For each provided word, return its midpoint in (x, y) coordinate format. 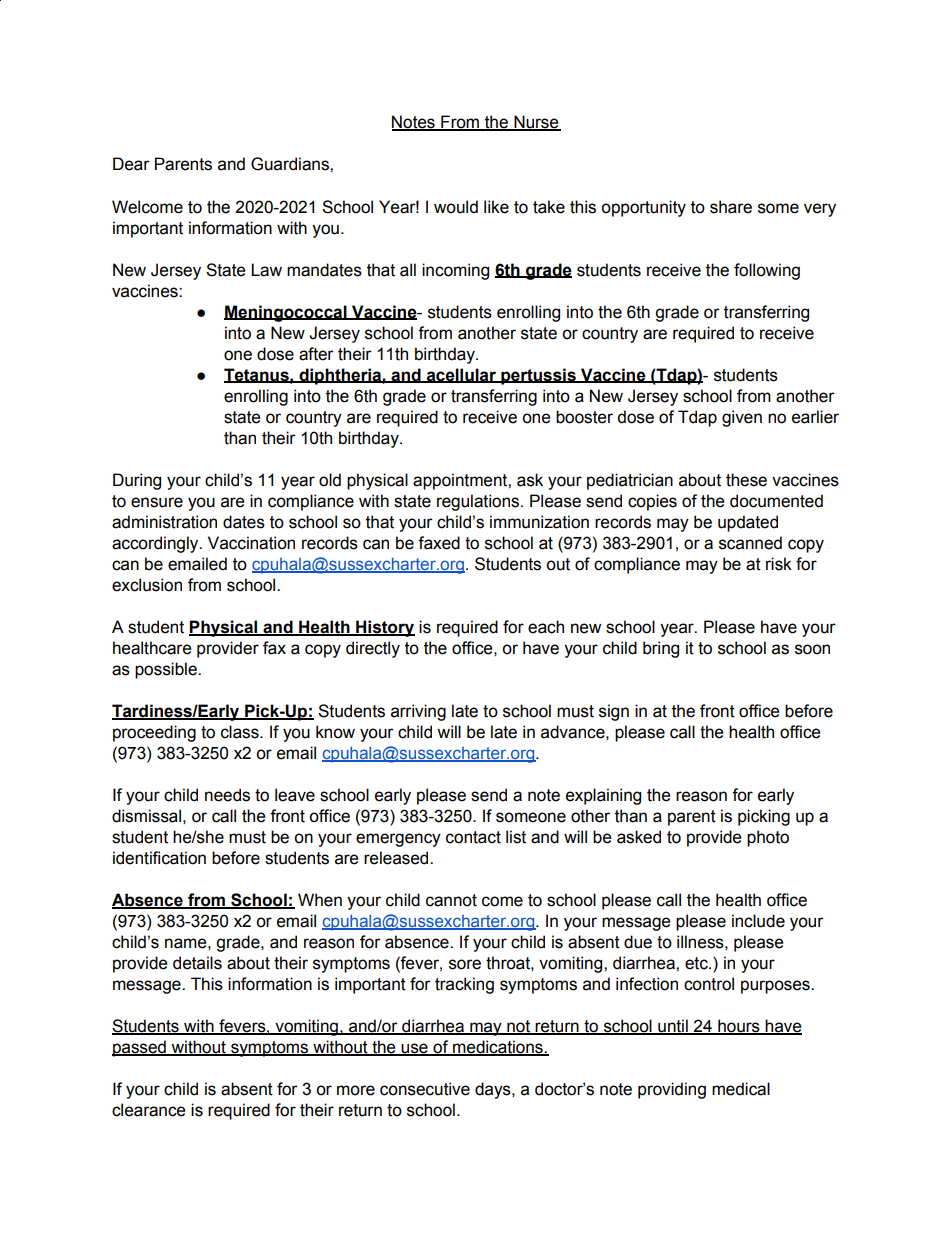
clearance (148, 1110)
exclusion (147, 585)
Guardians (291, 164)
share (731, 207)
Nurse (536, 123)
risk (779, 564)
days (494, 1090)
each (546, 627)
